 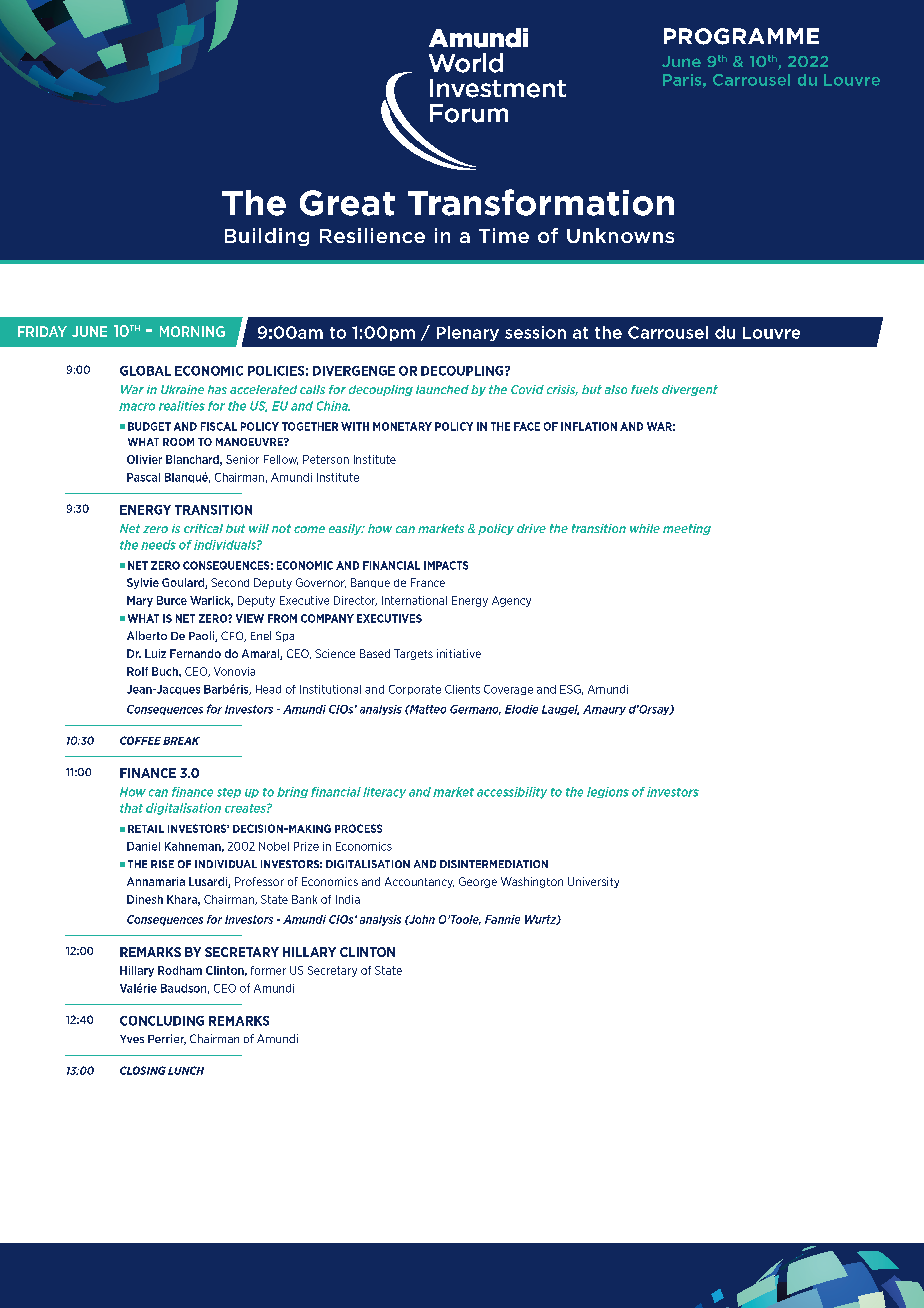 I want to click on literacy, so click(x=384, y=792).
